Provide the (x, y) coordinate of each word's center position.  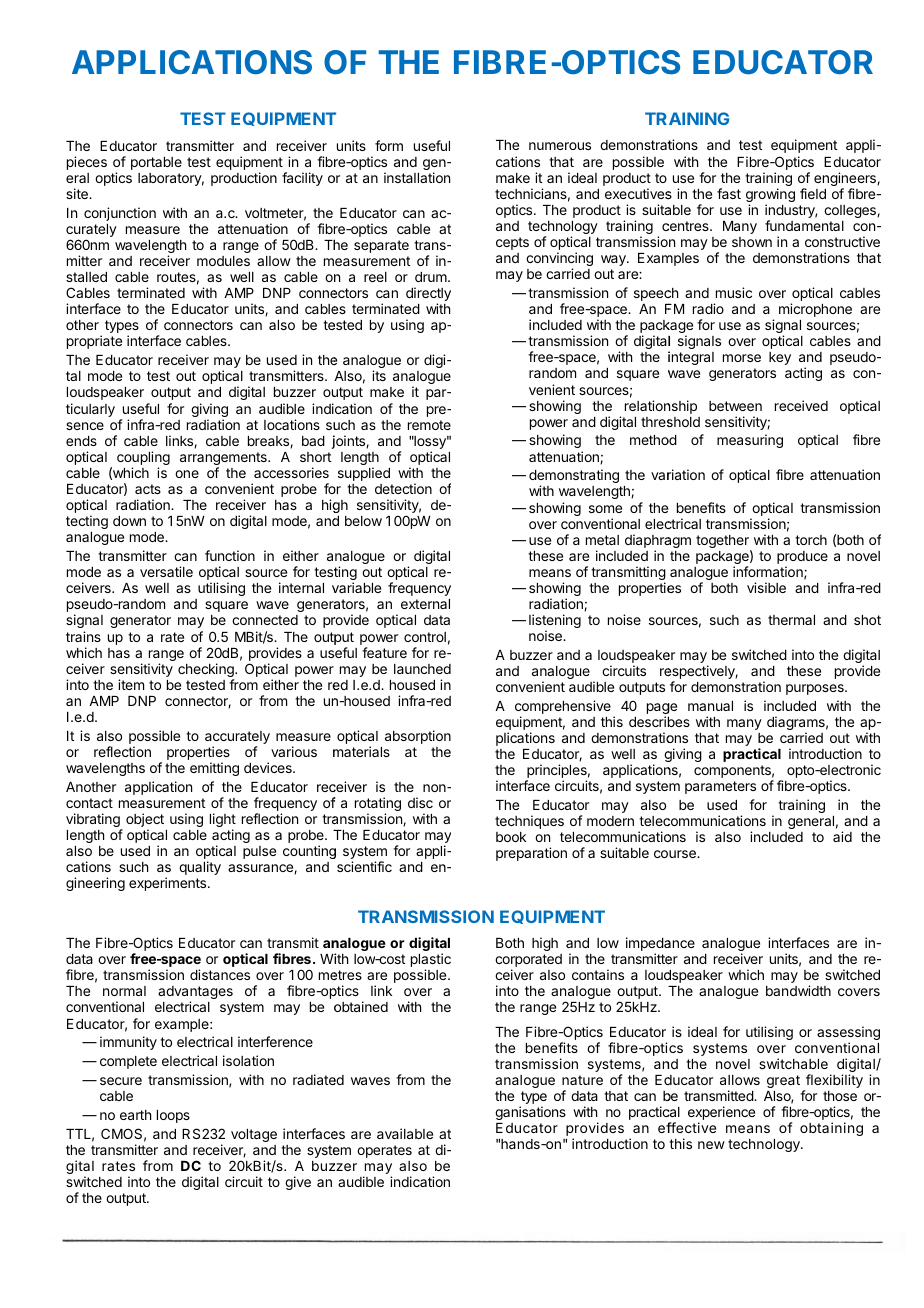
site (78, 193)
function (230, 555)
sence (85, 426)
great (783, 1081)
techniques (529, 822)
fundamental (804, 225)
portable (156, 163)
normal (124, 991)
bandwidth (798, 990)
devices (269, 767)
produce (802, 559)
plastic (431, 961)
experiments (169, 884)
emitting (214, 769)
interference (275, 1041)
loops (173, 1116)
